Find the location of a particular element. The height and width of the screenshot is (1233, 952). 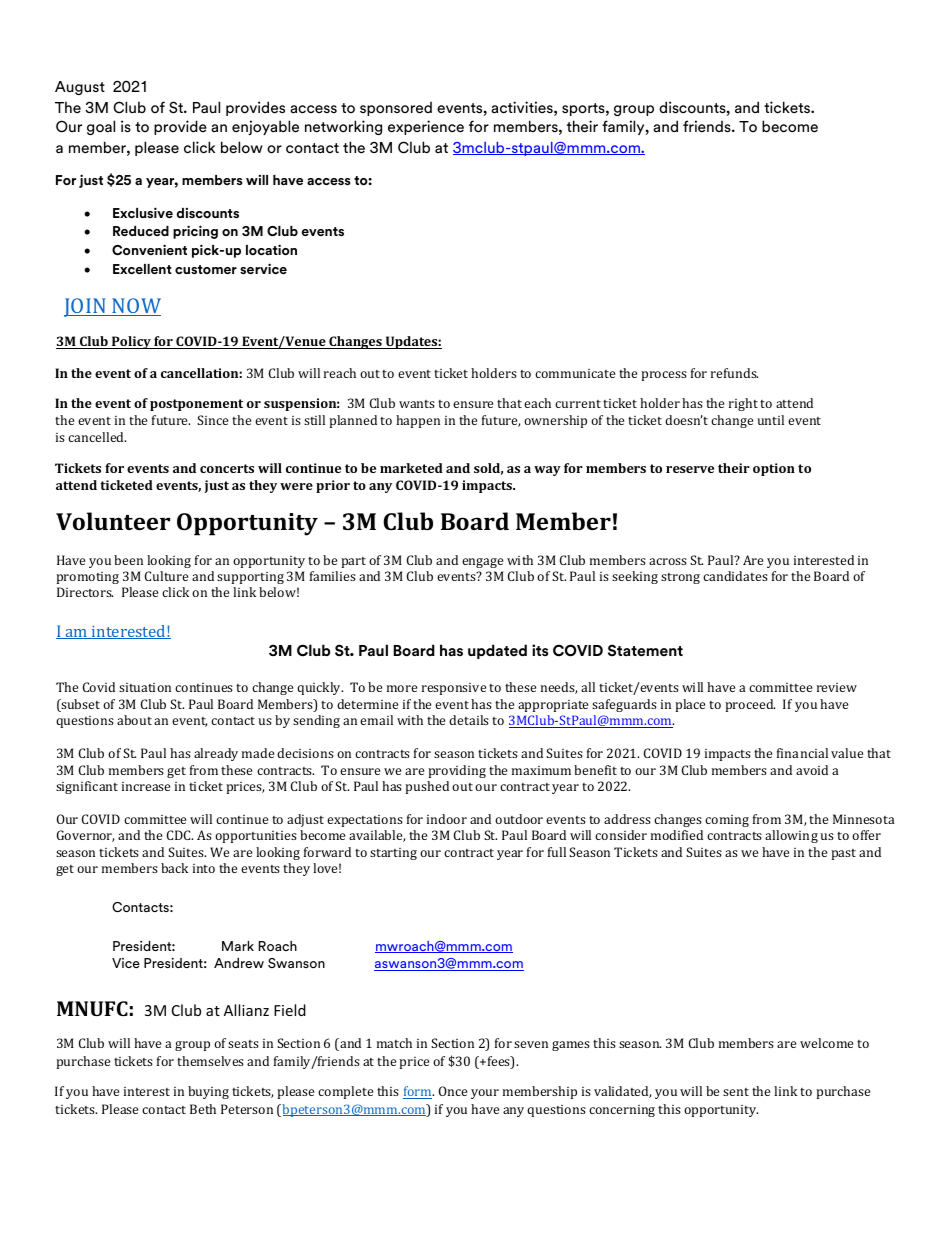

candidates is located at coordinates (735, 576).
